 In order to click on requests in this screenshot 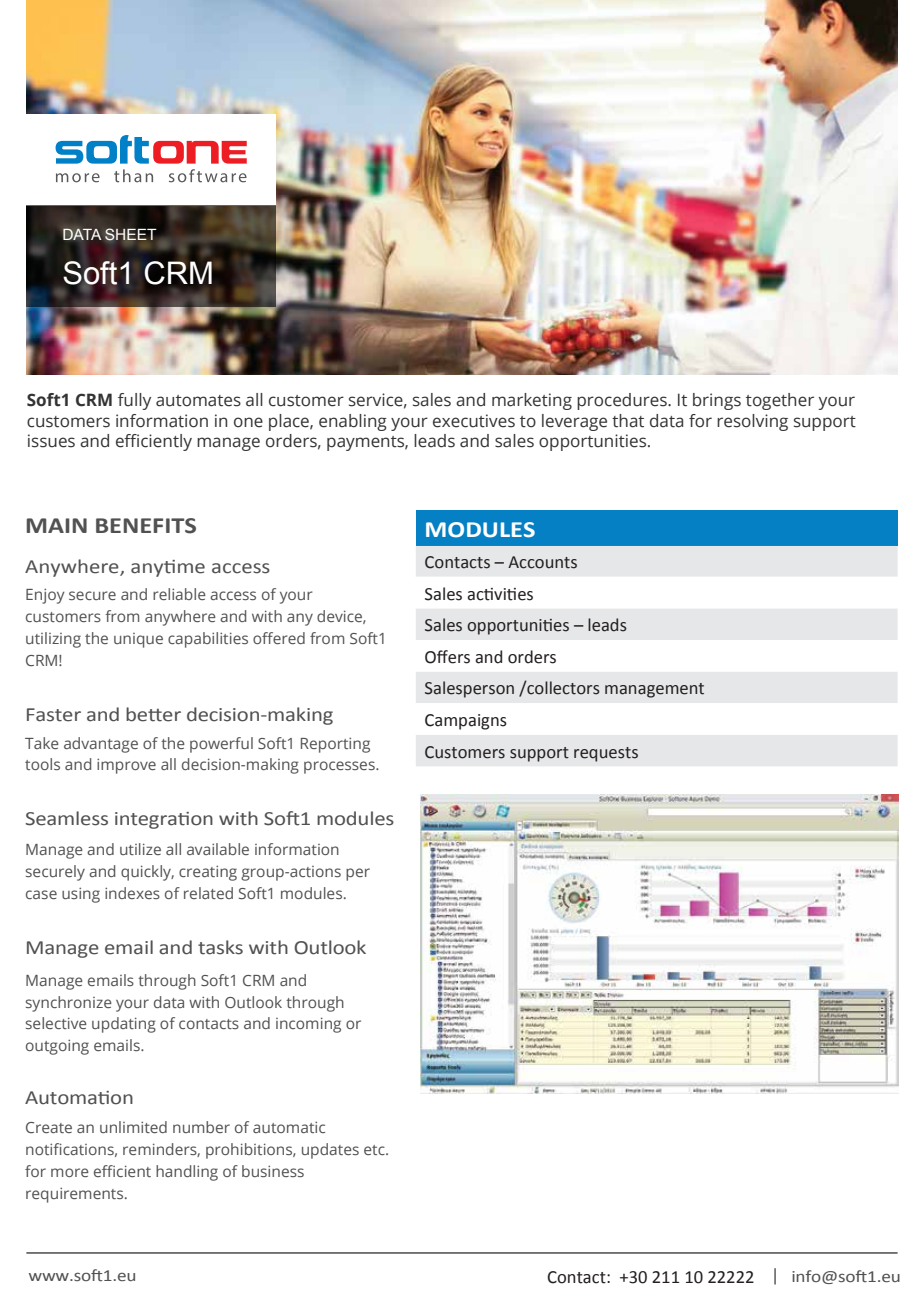, I will do `click(606, 754)`.
